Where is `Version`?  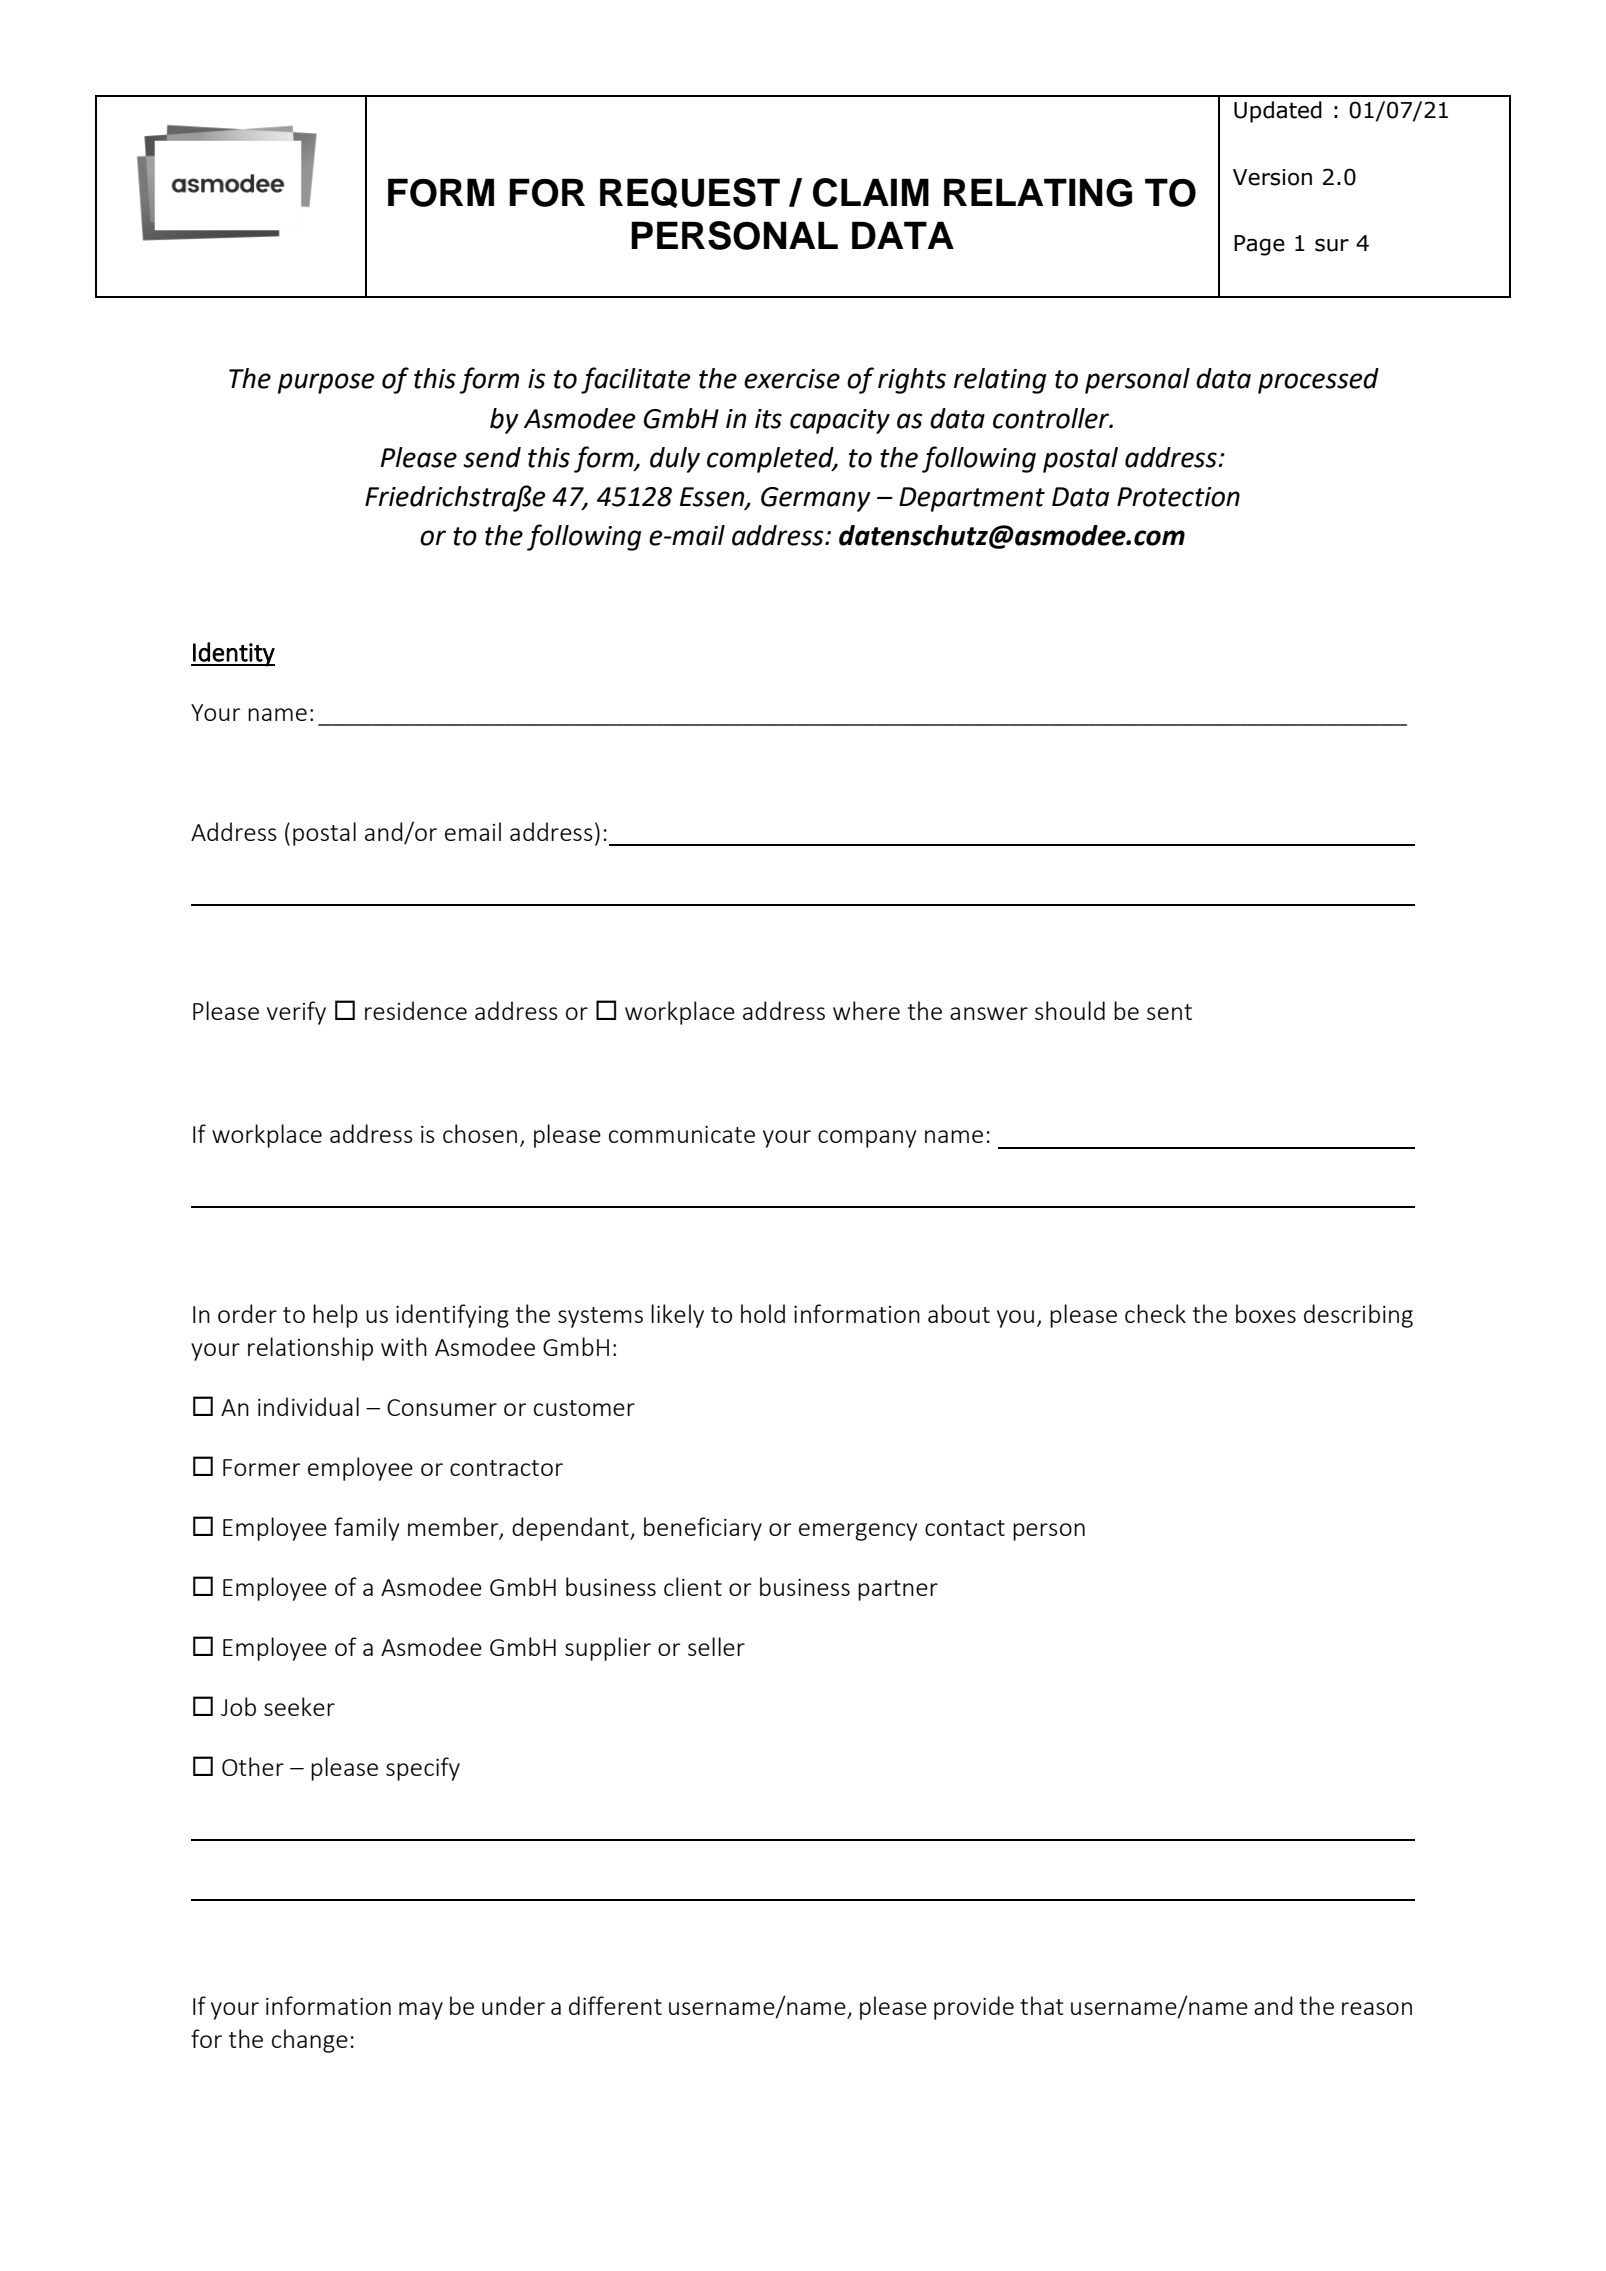 Version is located at coordinates (1272, 177).
